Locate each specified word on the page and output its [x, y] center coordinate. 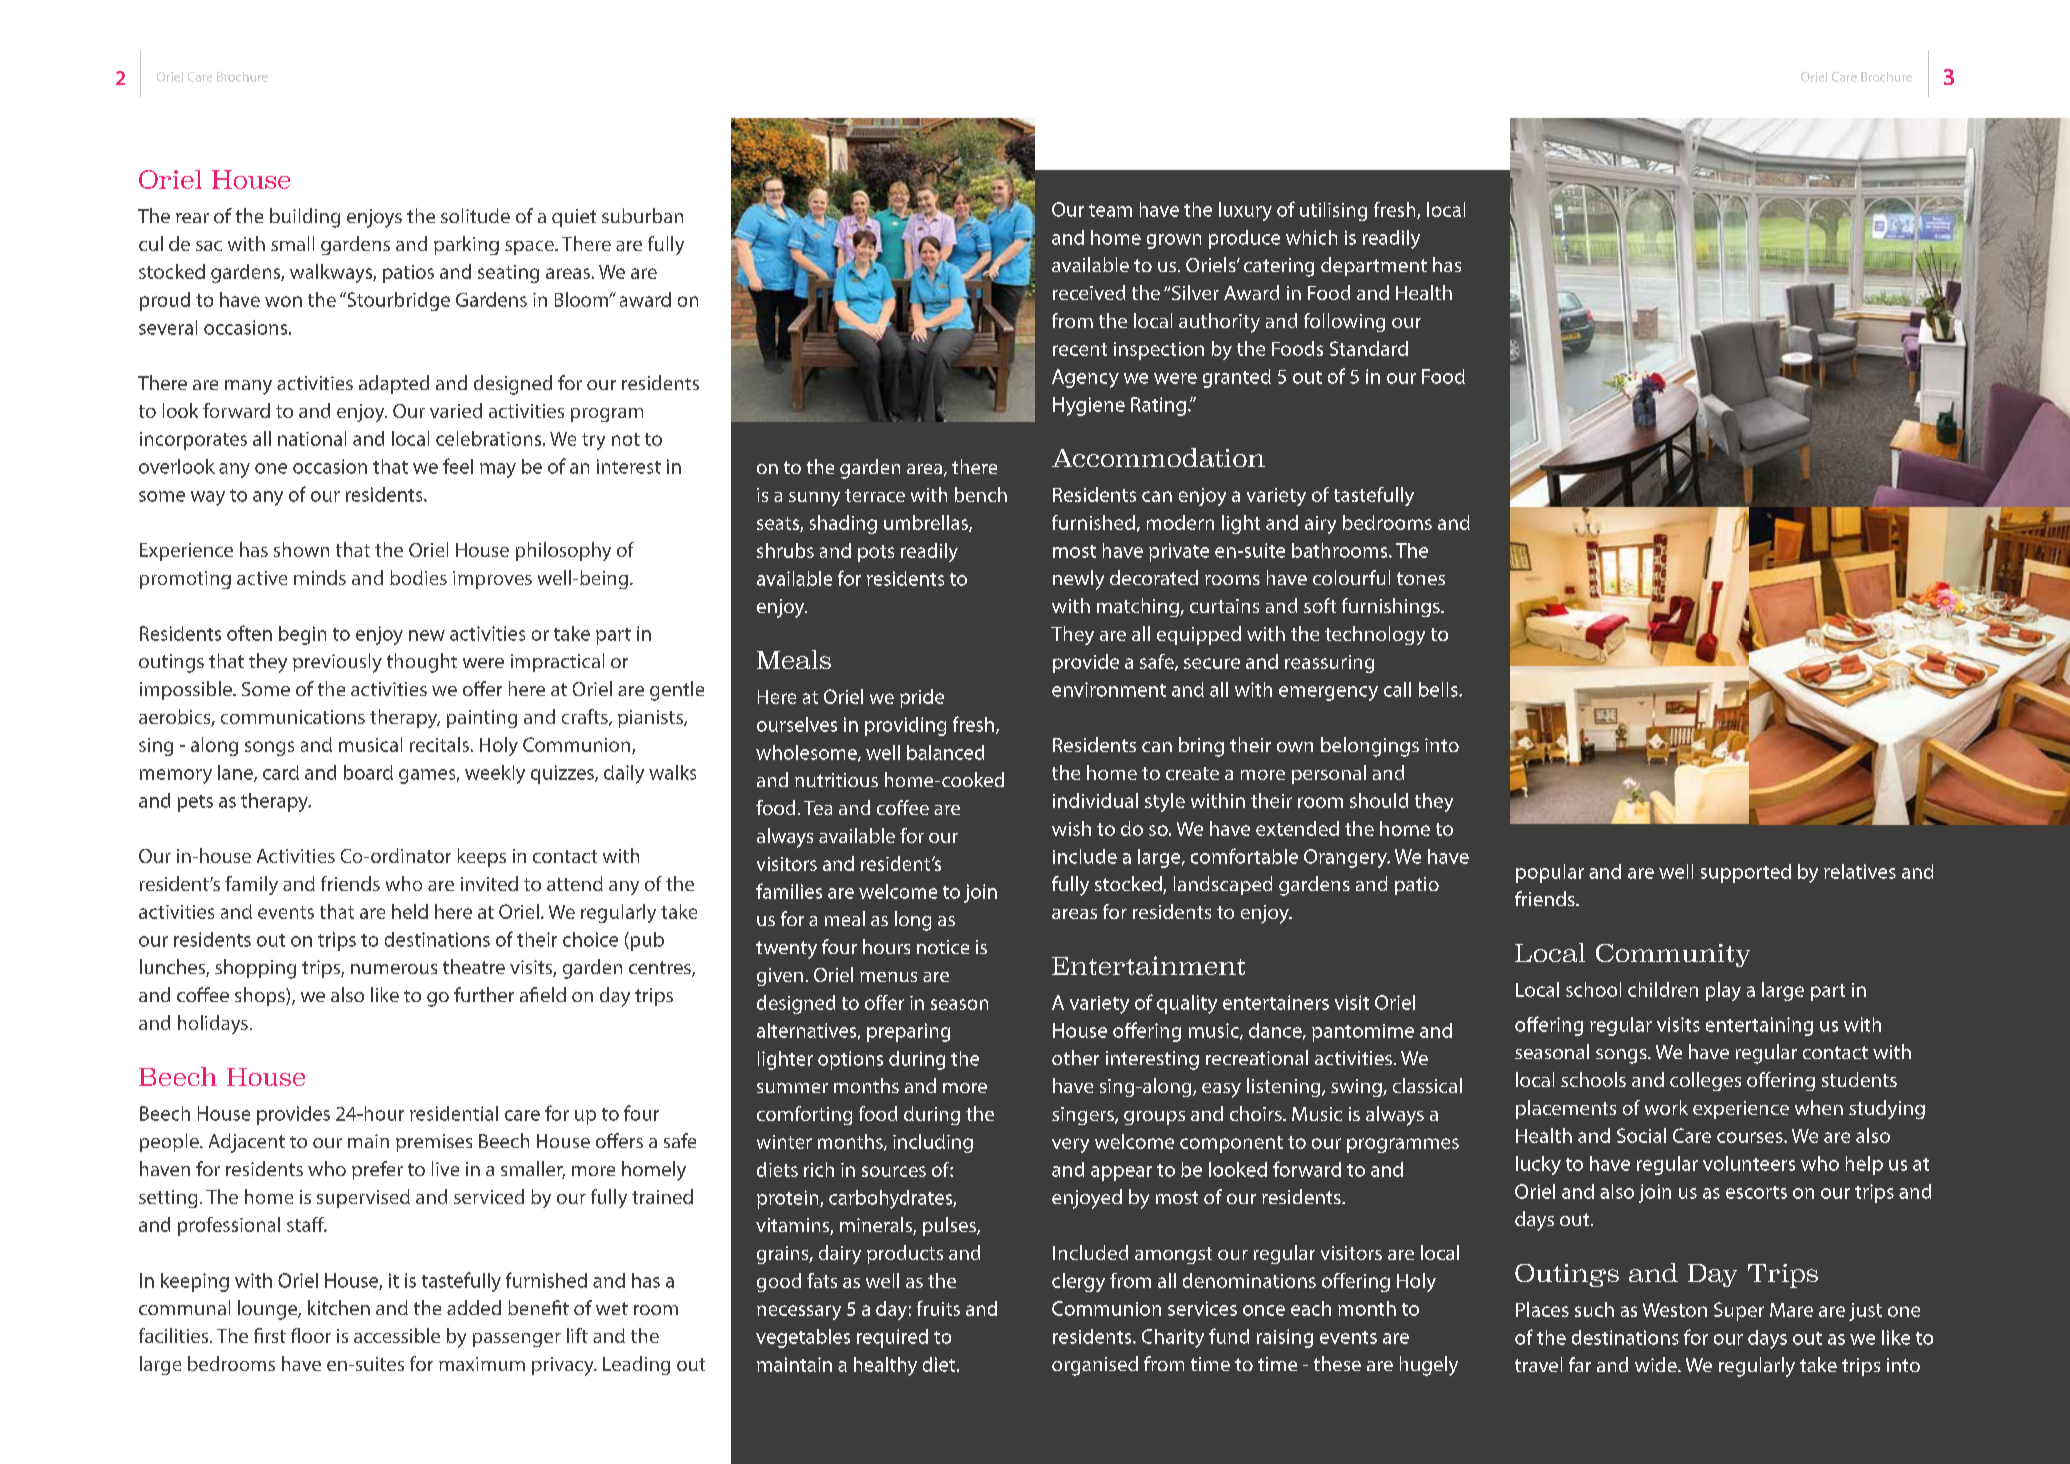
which [1311, 237]
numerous [394, 969]
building [305, 218]
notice [943, 947]
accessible [397, 1335]
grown [1174, 241]
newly [1078, 580]
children [1663, 989]
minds [320, 577]
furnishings [1392, 607]
